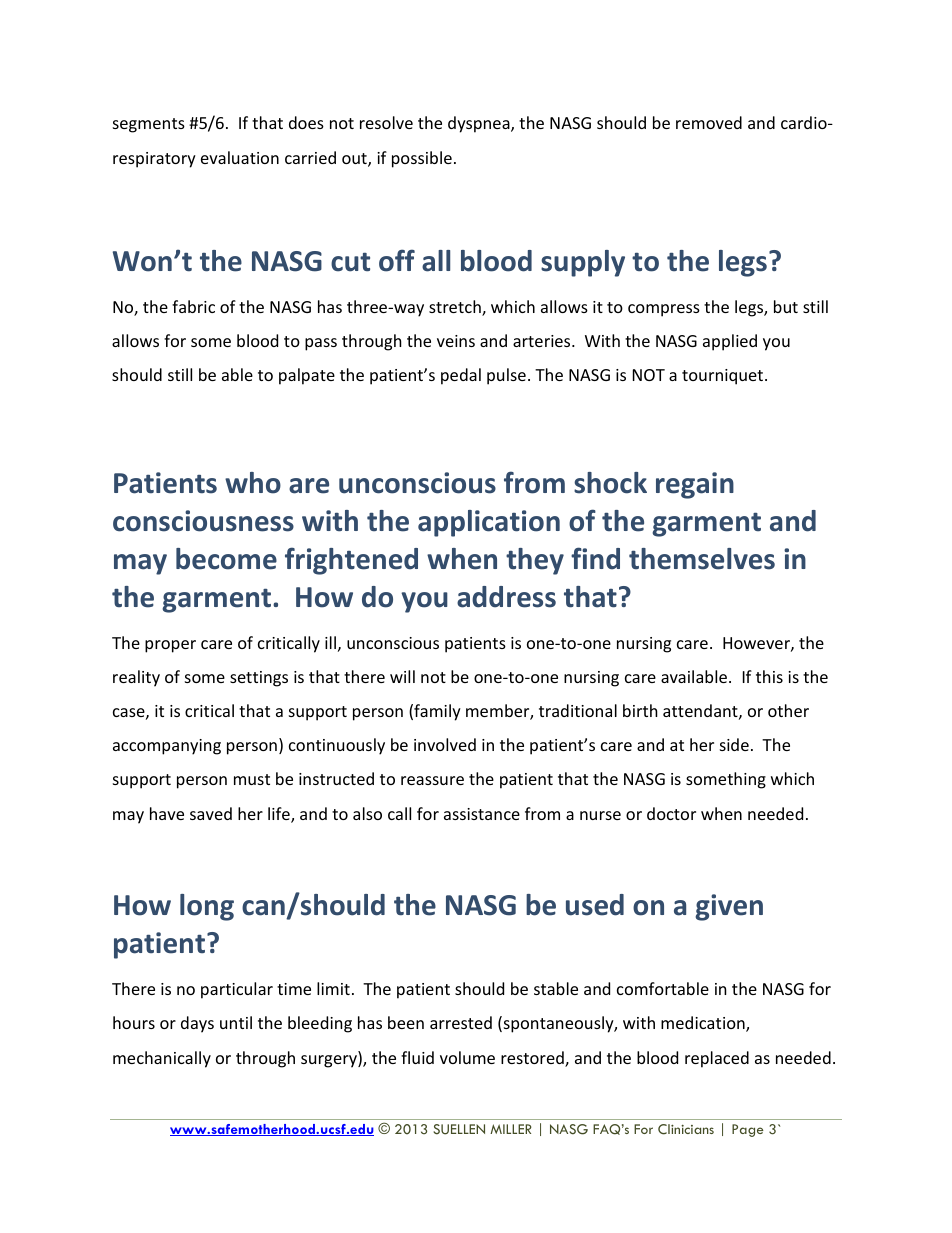 The image size is (952, 1233). What do you see at coordinates (709, 122) in the screenshot?
I see `removed` at bounding box center [709, 122].
